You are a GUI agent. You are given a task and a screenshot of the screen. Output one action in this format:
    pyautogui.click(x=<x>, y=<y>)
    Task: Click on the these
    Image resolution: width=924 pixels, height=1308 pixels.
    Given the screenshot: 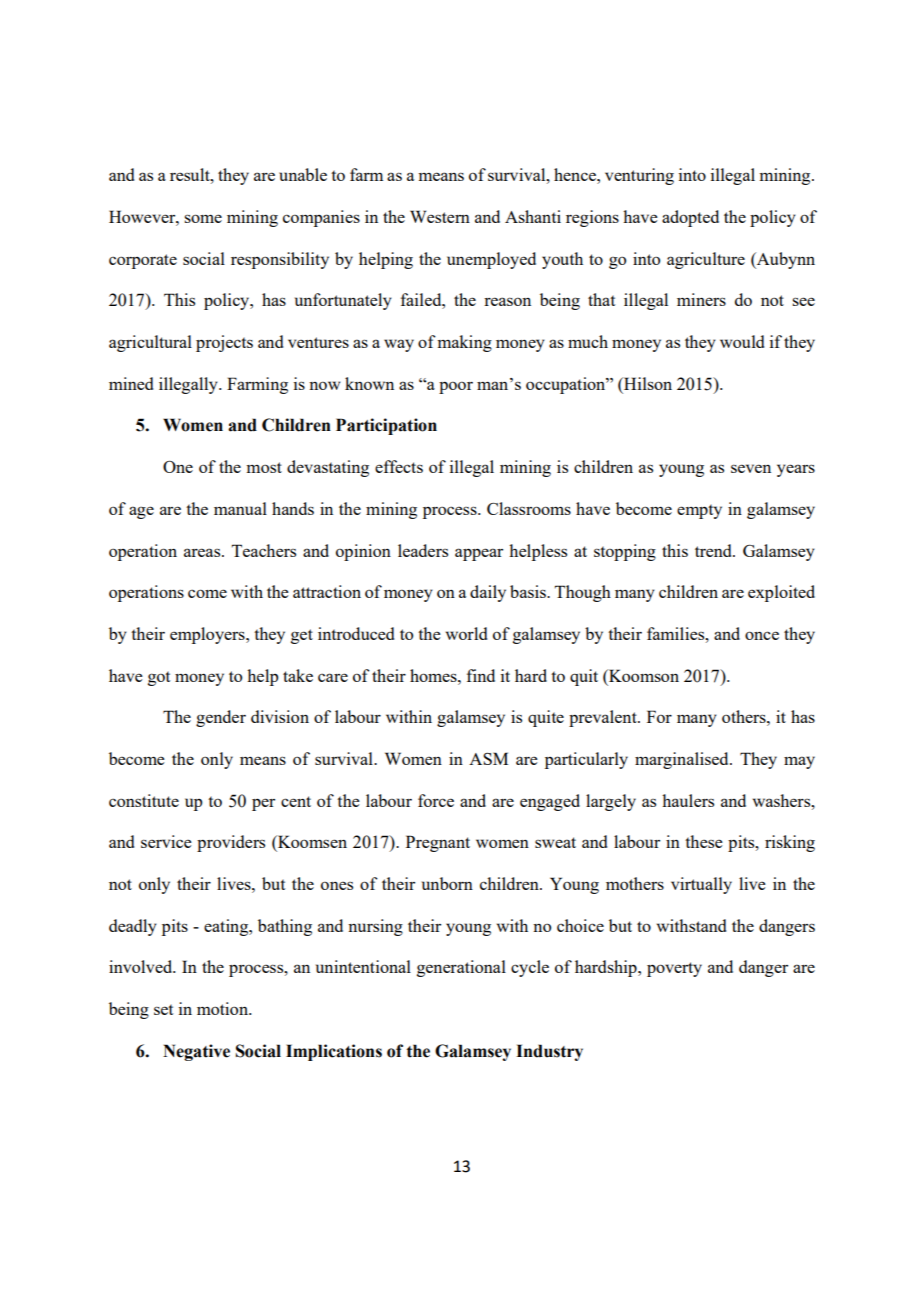 What is the action you would take?
    pyautogui.click(x=704, y=841)
